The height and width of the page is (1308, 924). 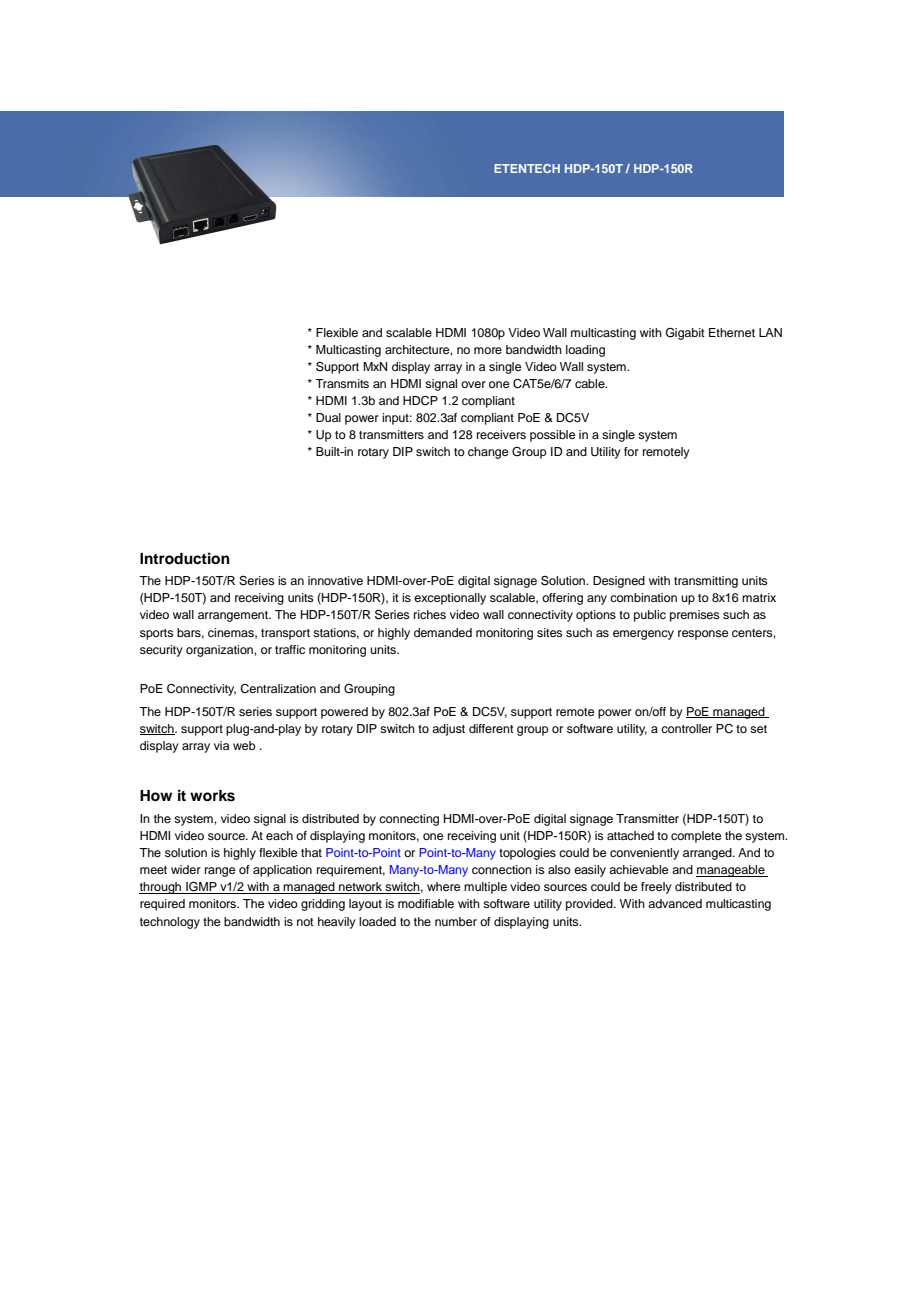 What do you see at coordinates (686, 728) in the page?
I see `controller` at bounding box center [686, 728].
